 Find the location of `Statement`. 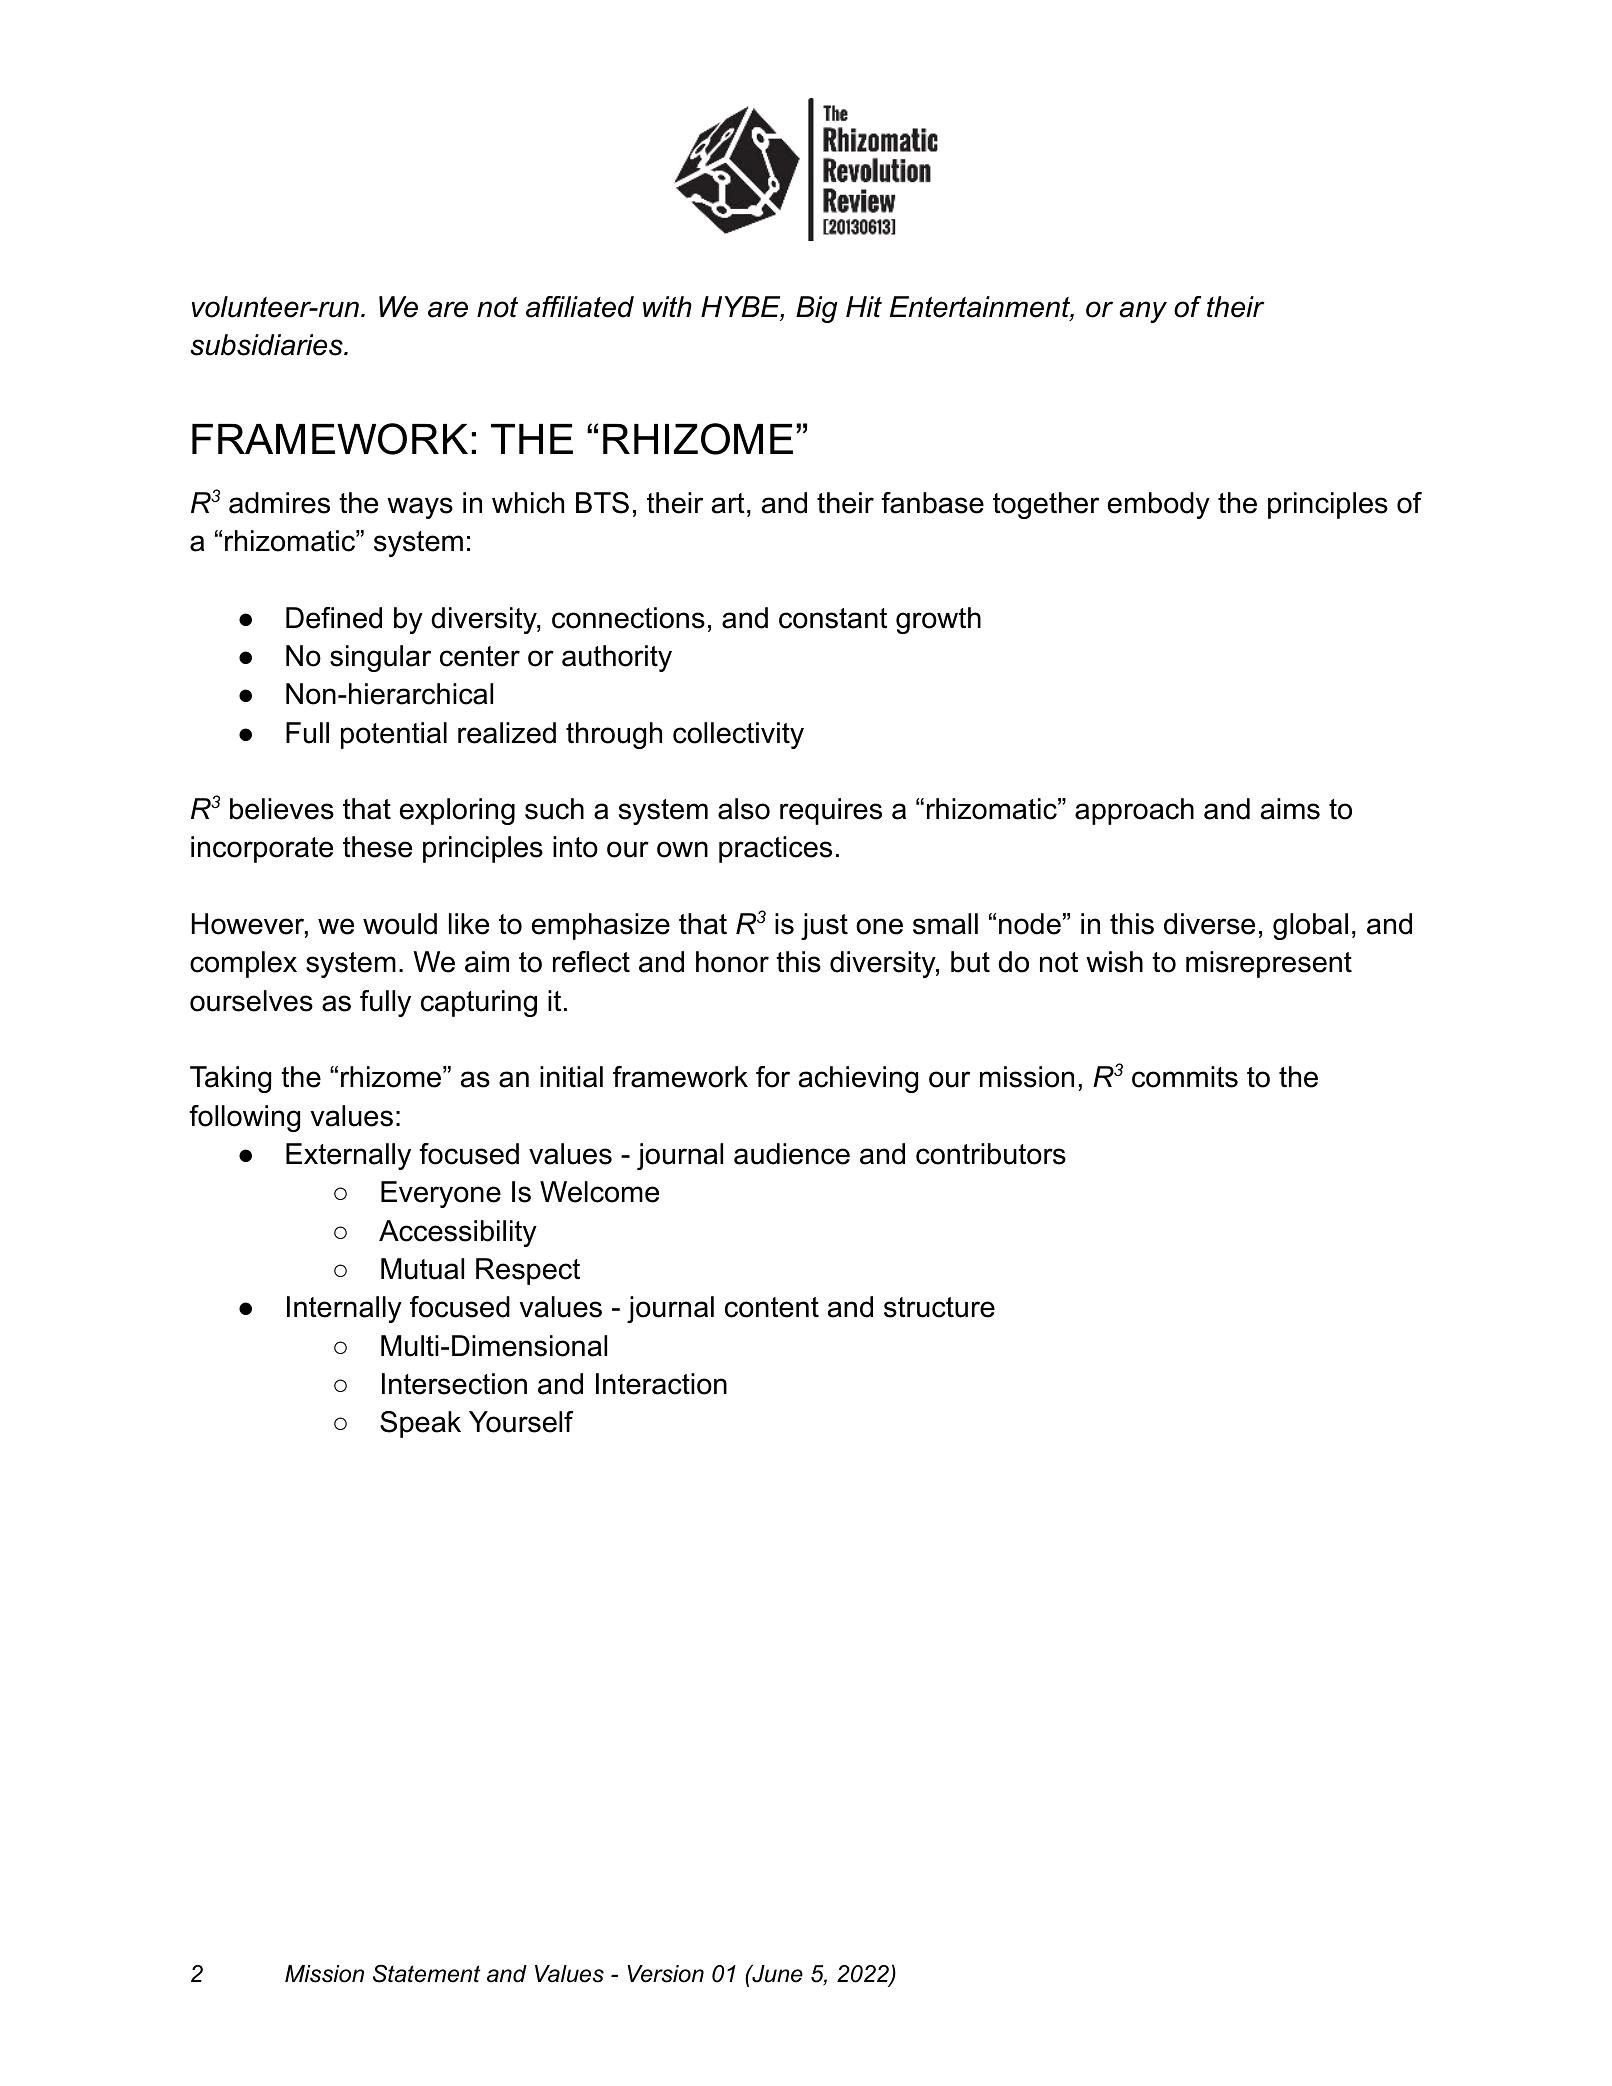

Statement is located at coordinates (427, 1973).
